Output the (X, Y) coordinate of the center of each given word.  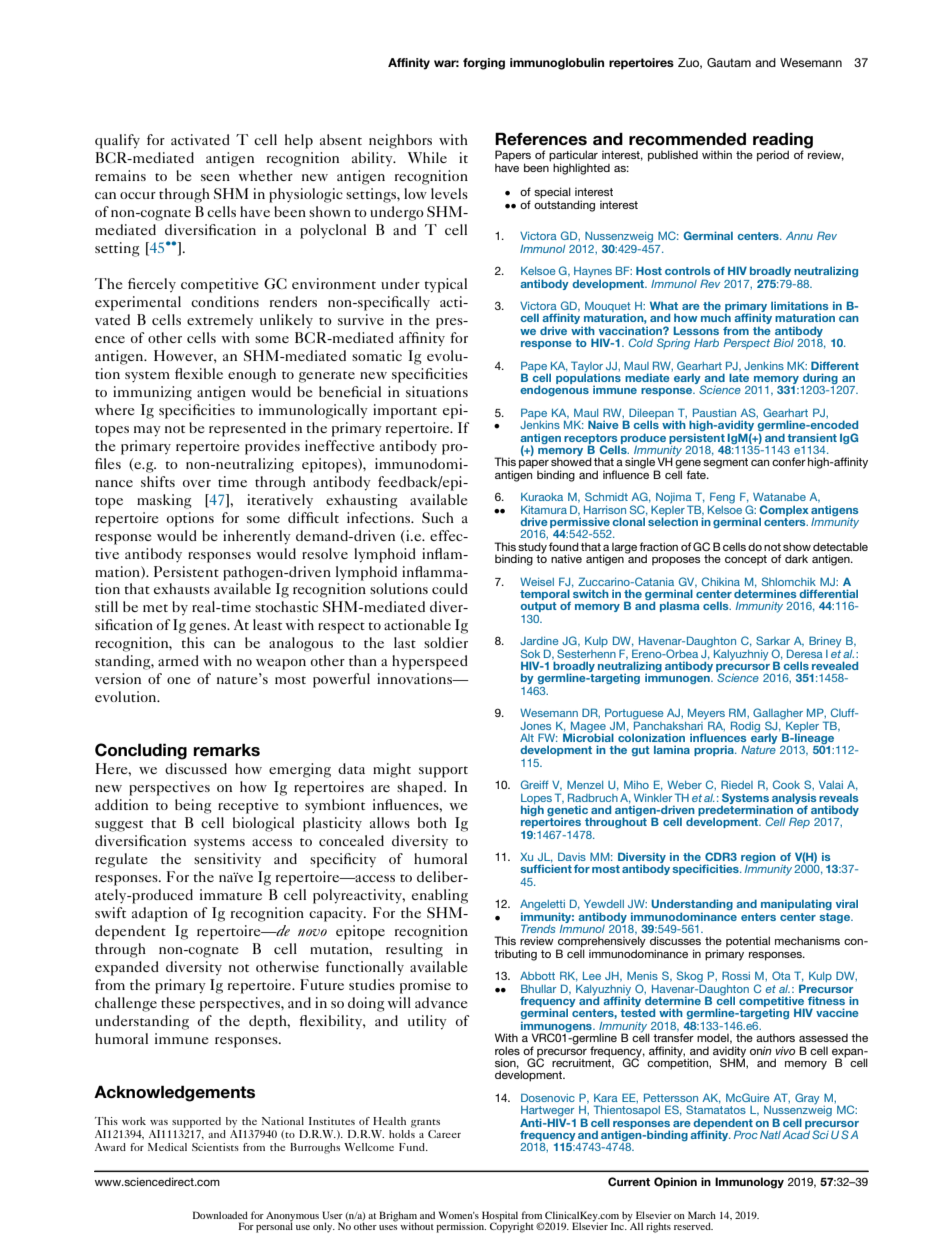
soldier (446, 642)
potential (748, 941)
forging (484, 64)
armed (178, 660)
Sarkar (773, 640)
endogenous (554, 390)
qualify (117, 141)
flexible (199, 373)
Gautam (729, 62)
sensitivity (227, 860)
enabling (440, 896)
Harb (706, 343)
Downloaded (220, 1215)
